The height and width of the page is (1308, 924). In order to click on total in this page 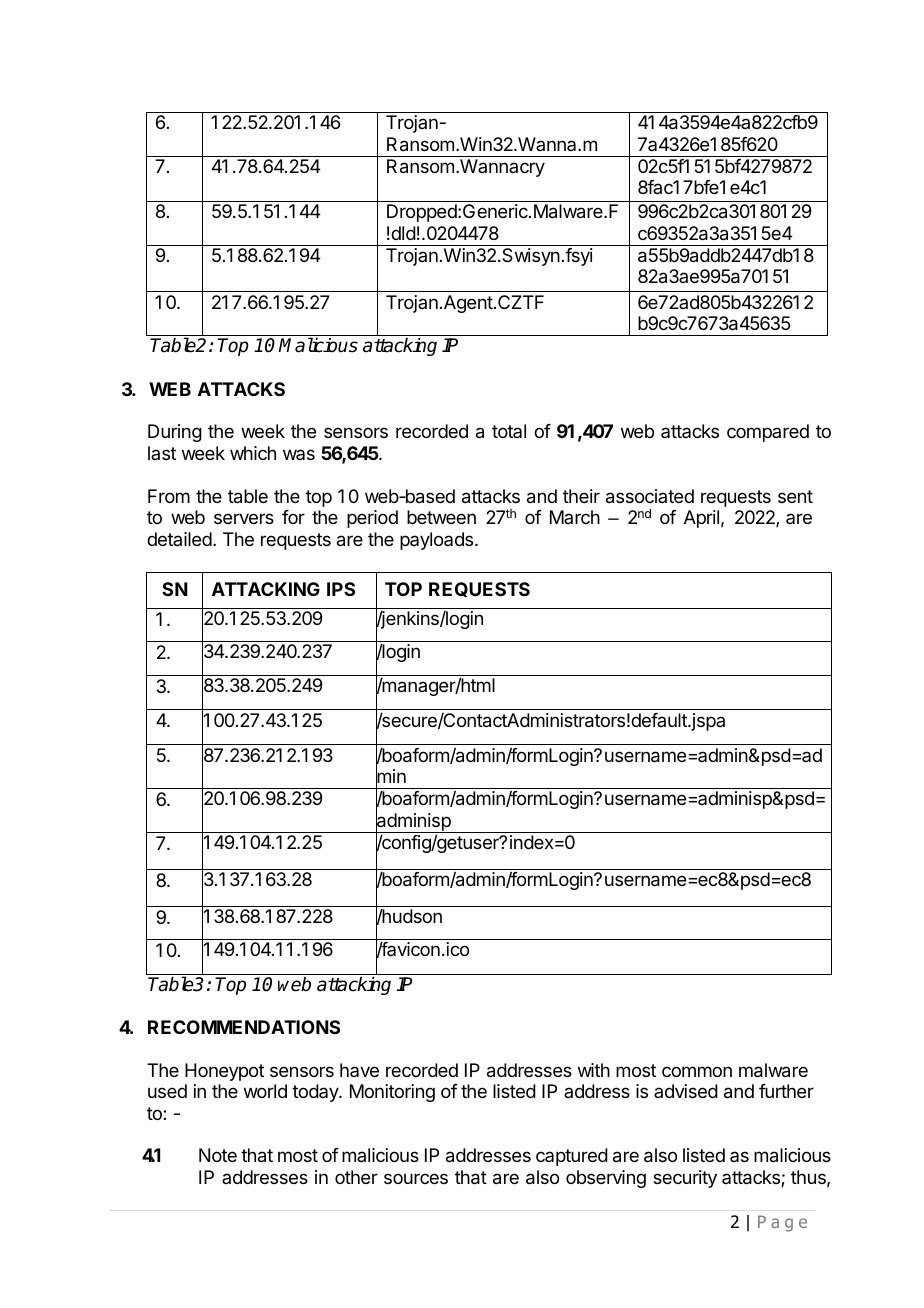, I will do `click(509, 431)`.
